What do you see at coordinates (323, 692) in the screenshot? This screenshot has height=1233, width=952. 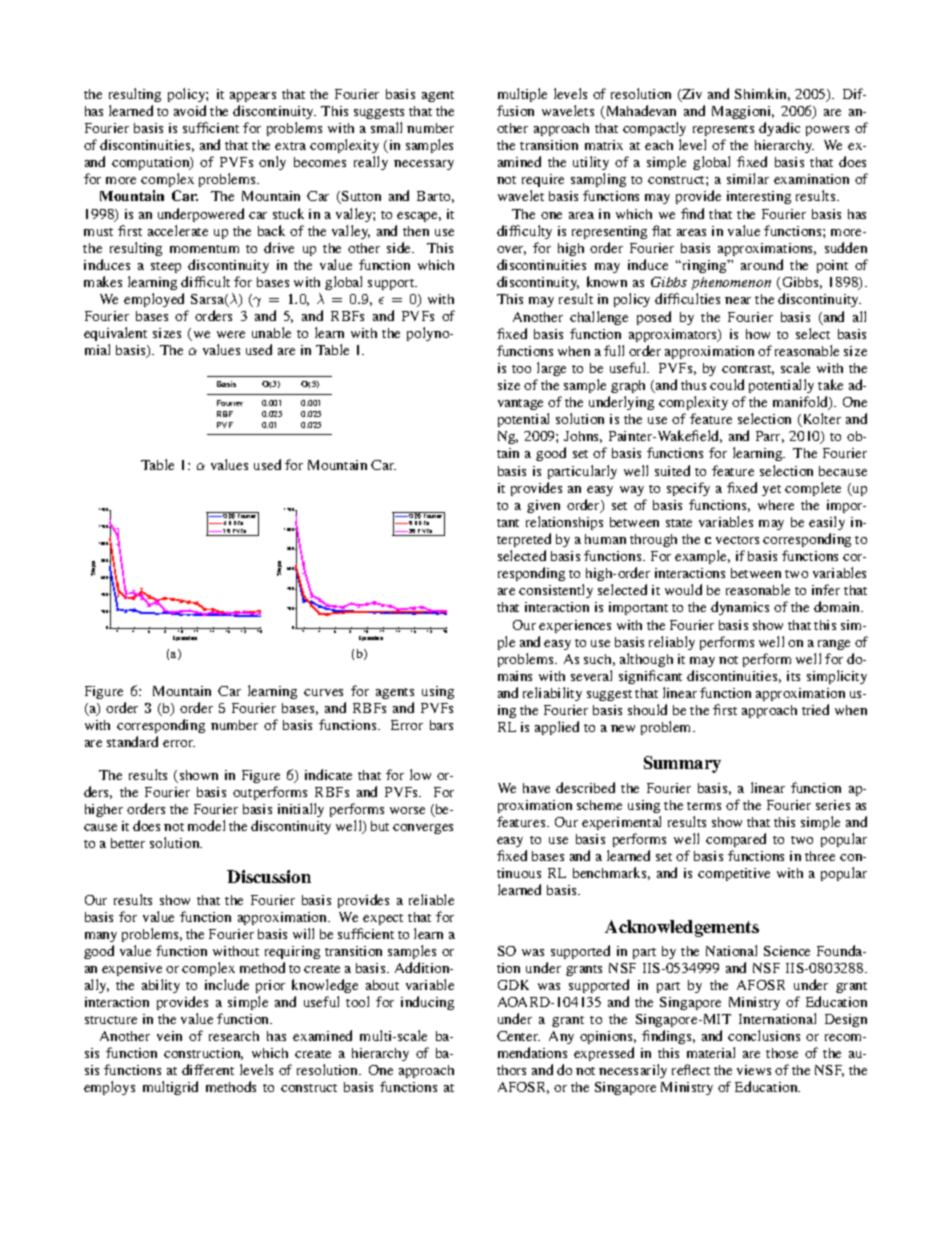 I see `curves` at bounding box center [323, 692].
